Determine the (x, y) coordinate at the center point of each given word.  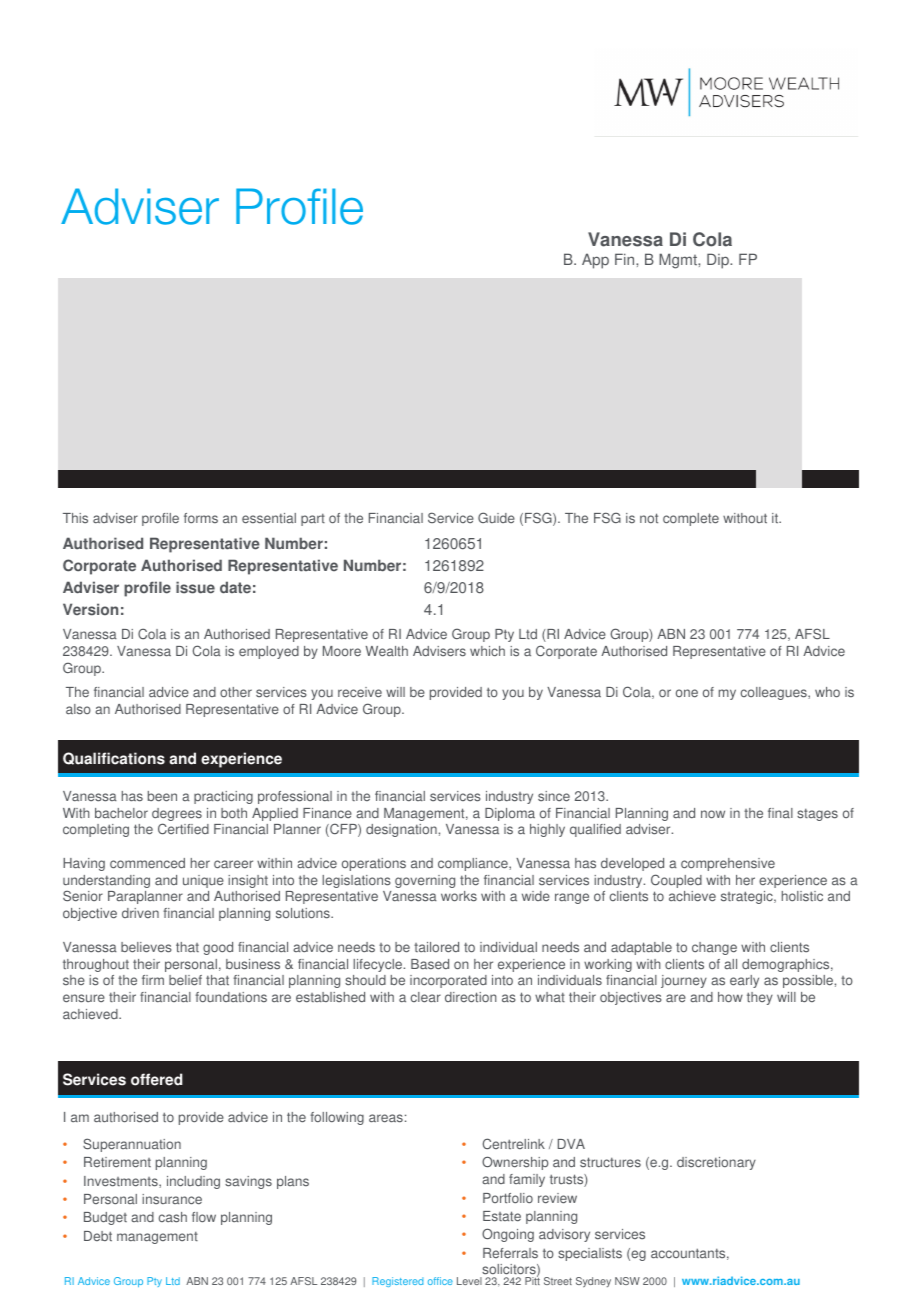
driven (140, 913)
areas (386, 1118)
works (459, 896)
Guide (496, 517)
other (236, 692)
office (440, 1281)
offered (156, 1079)
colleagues (775, 693)
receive (360, 692)
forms (201, 518)
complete (691, 519)
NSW (627, 1281)
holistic (802, 896)
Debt (98, 1236)
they (760, 998)
